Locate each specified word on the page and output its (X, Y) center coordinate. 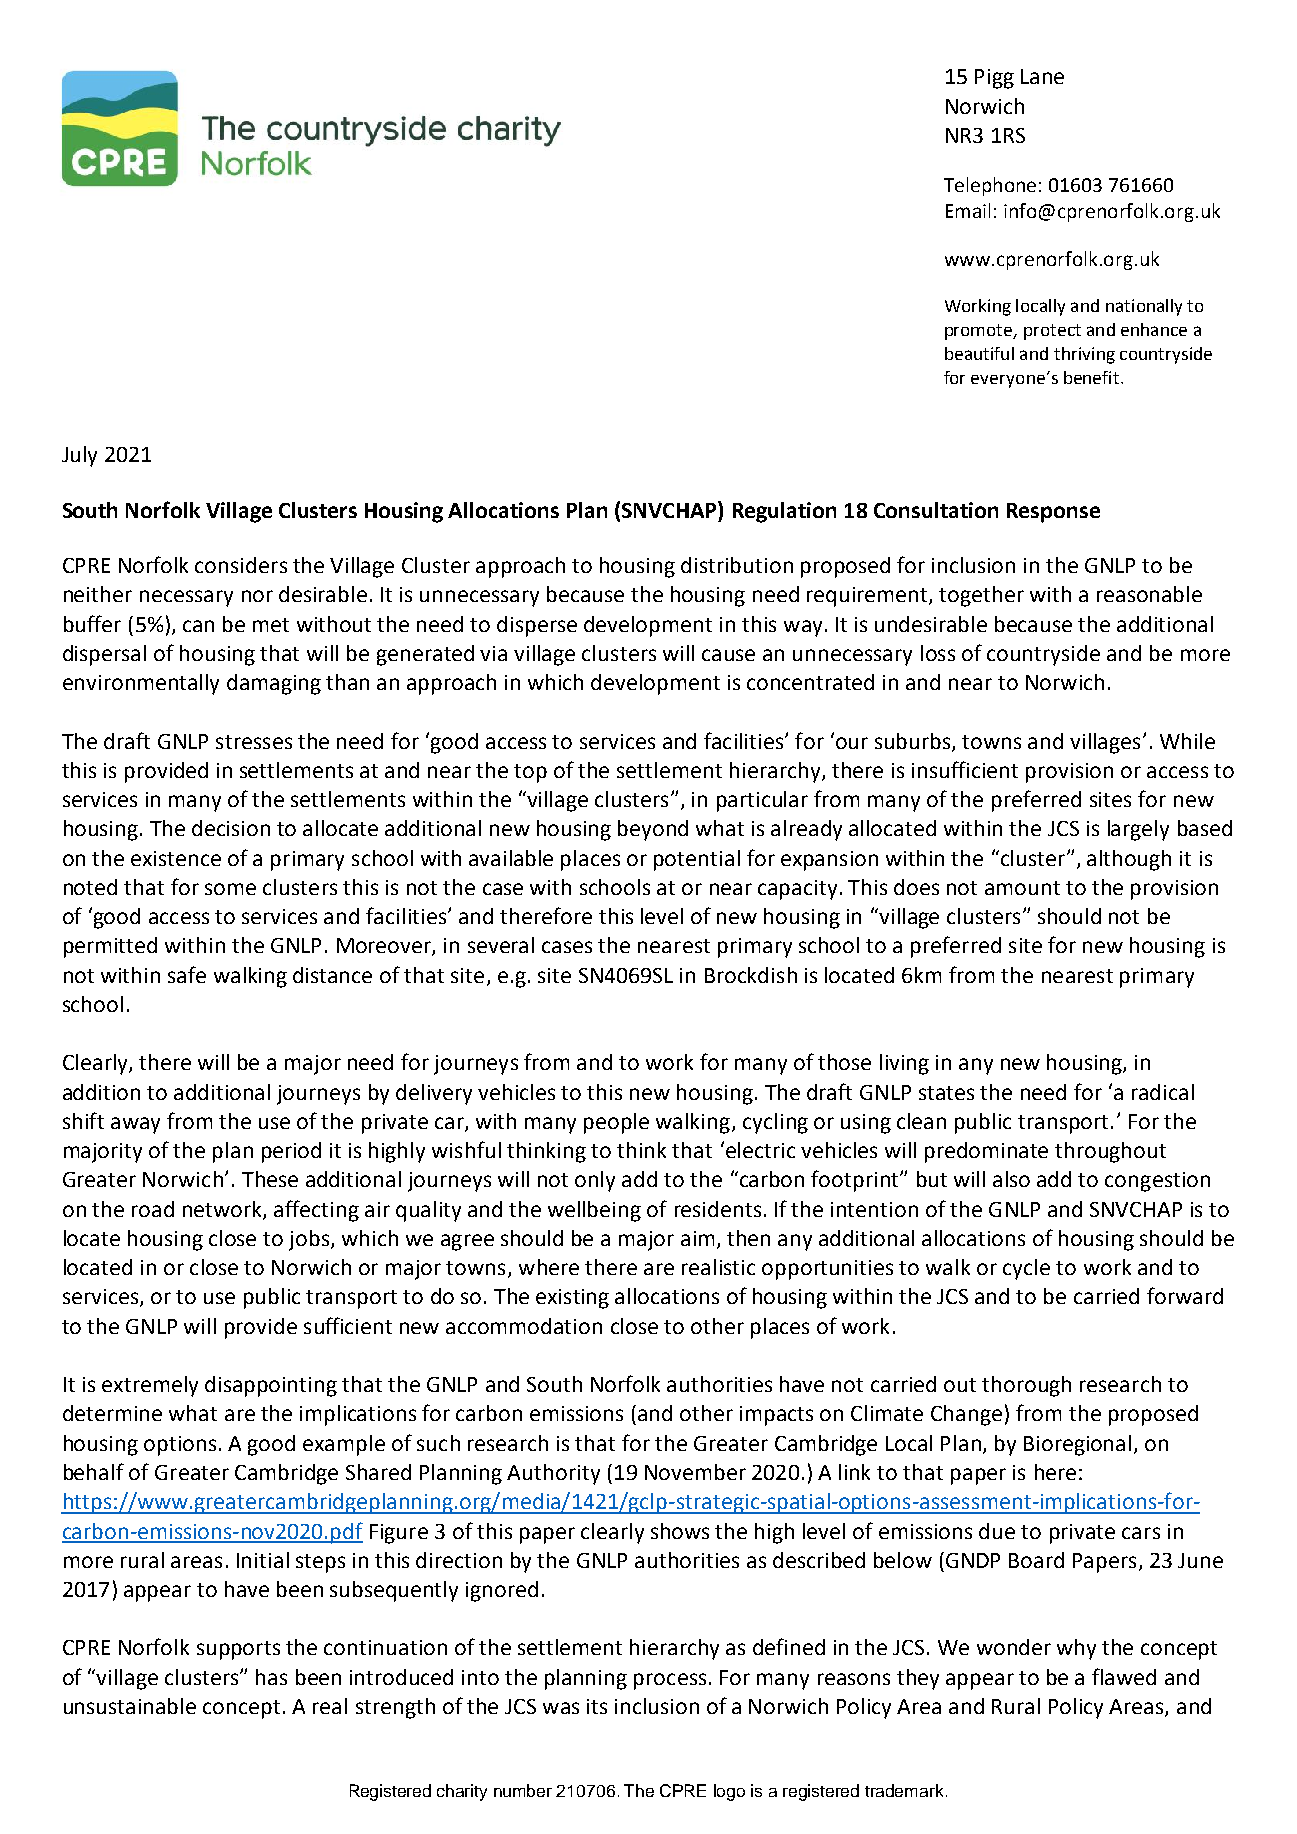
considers (241, 565)
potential (697, 860)
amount (1022, 888)
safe (187, 974)
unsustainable (130, 1706)
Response (1053, 513)
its (597, 1706)
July (79, 456)
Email (968, 210)
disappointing (271, 1386)
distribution (737, 565)
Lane (1042, 76)
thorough (1026, 1386)
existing (572, 1299)
